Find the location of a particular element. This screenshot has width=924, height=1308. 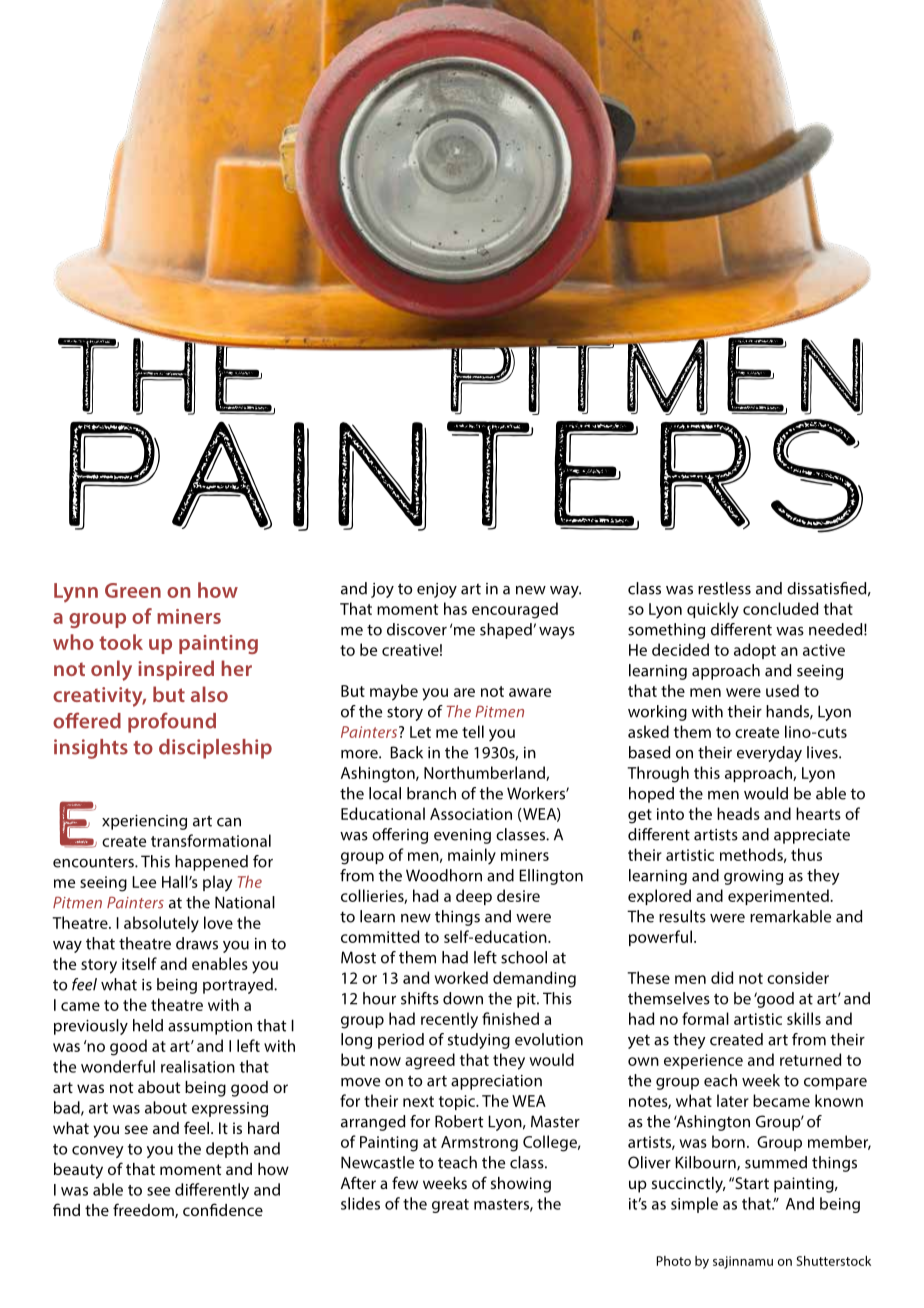

freedom is located at coordinates (144, 1210).
